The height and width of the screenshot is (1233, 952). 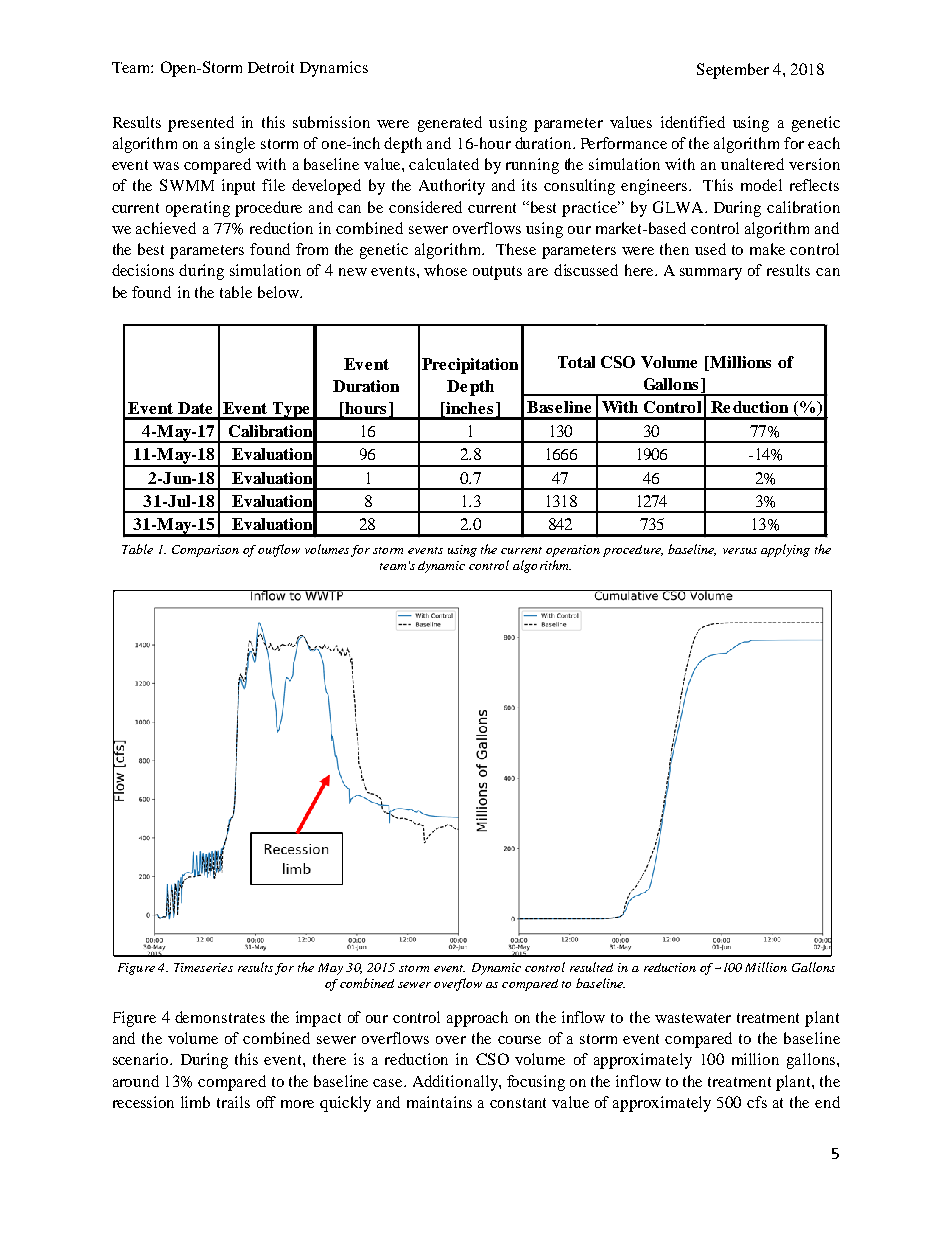 I want to click on versus, so click(x=740, y=551).
